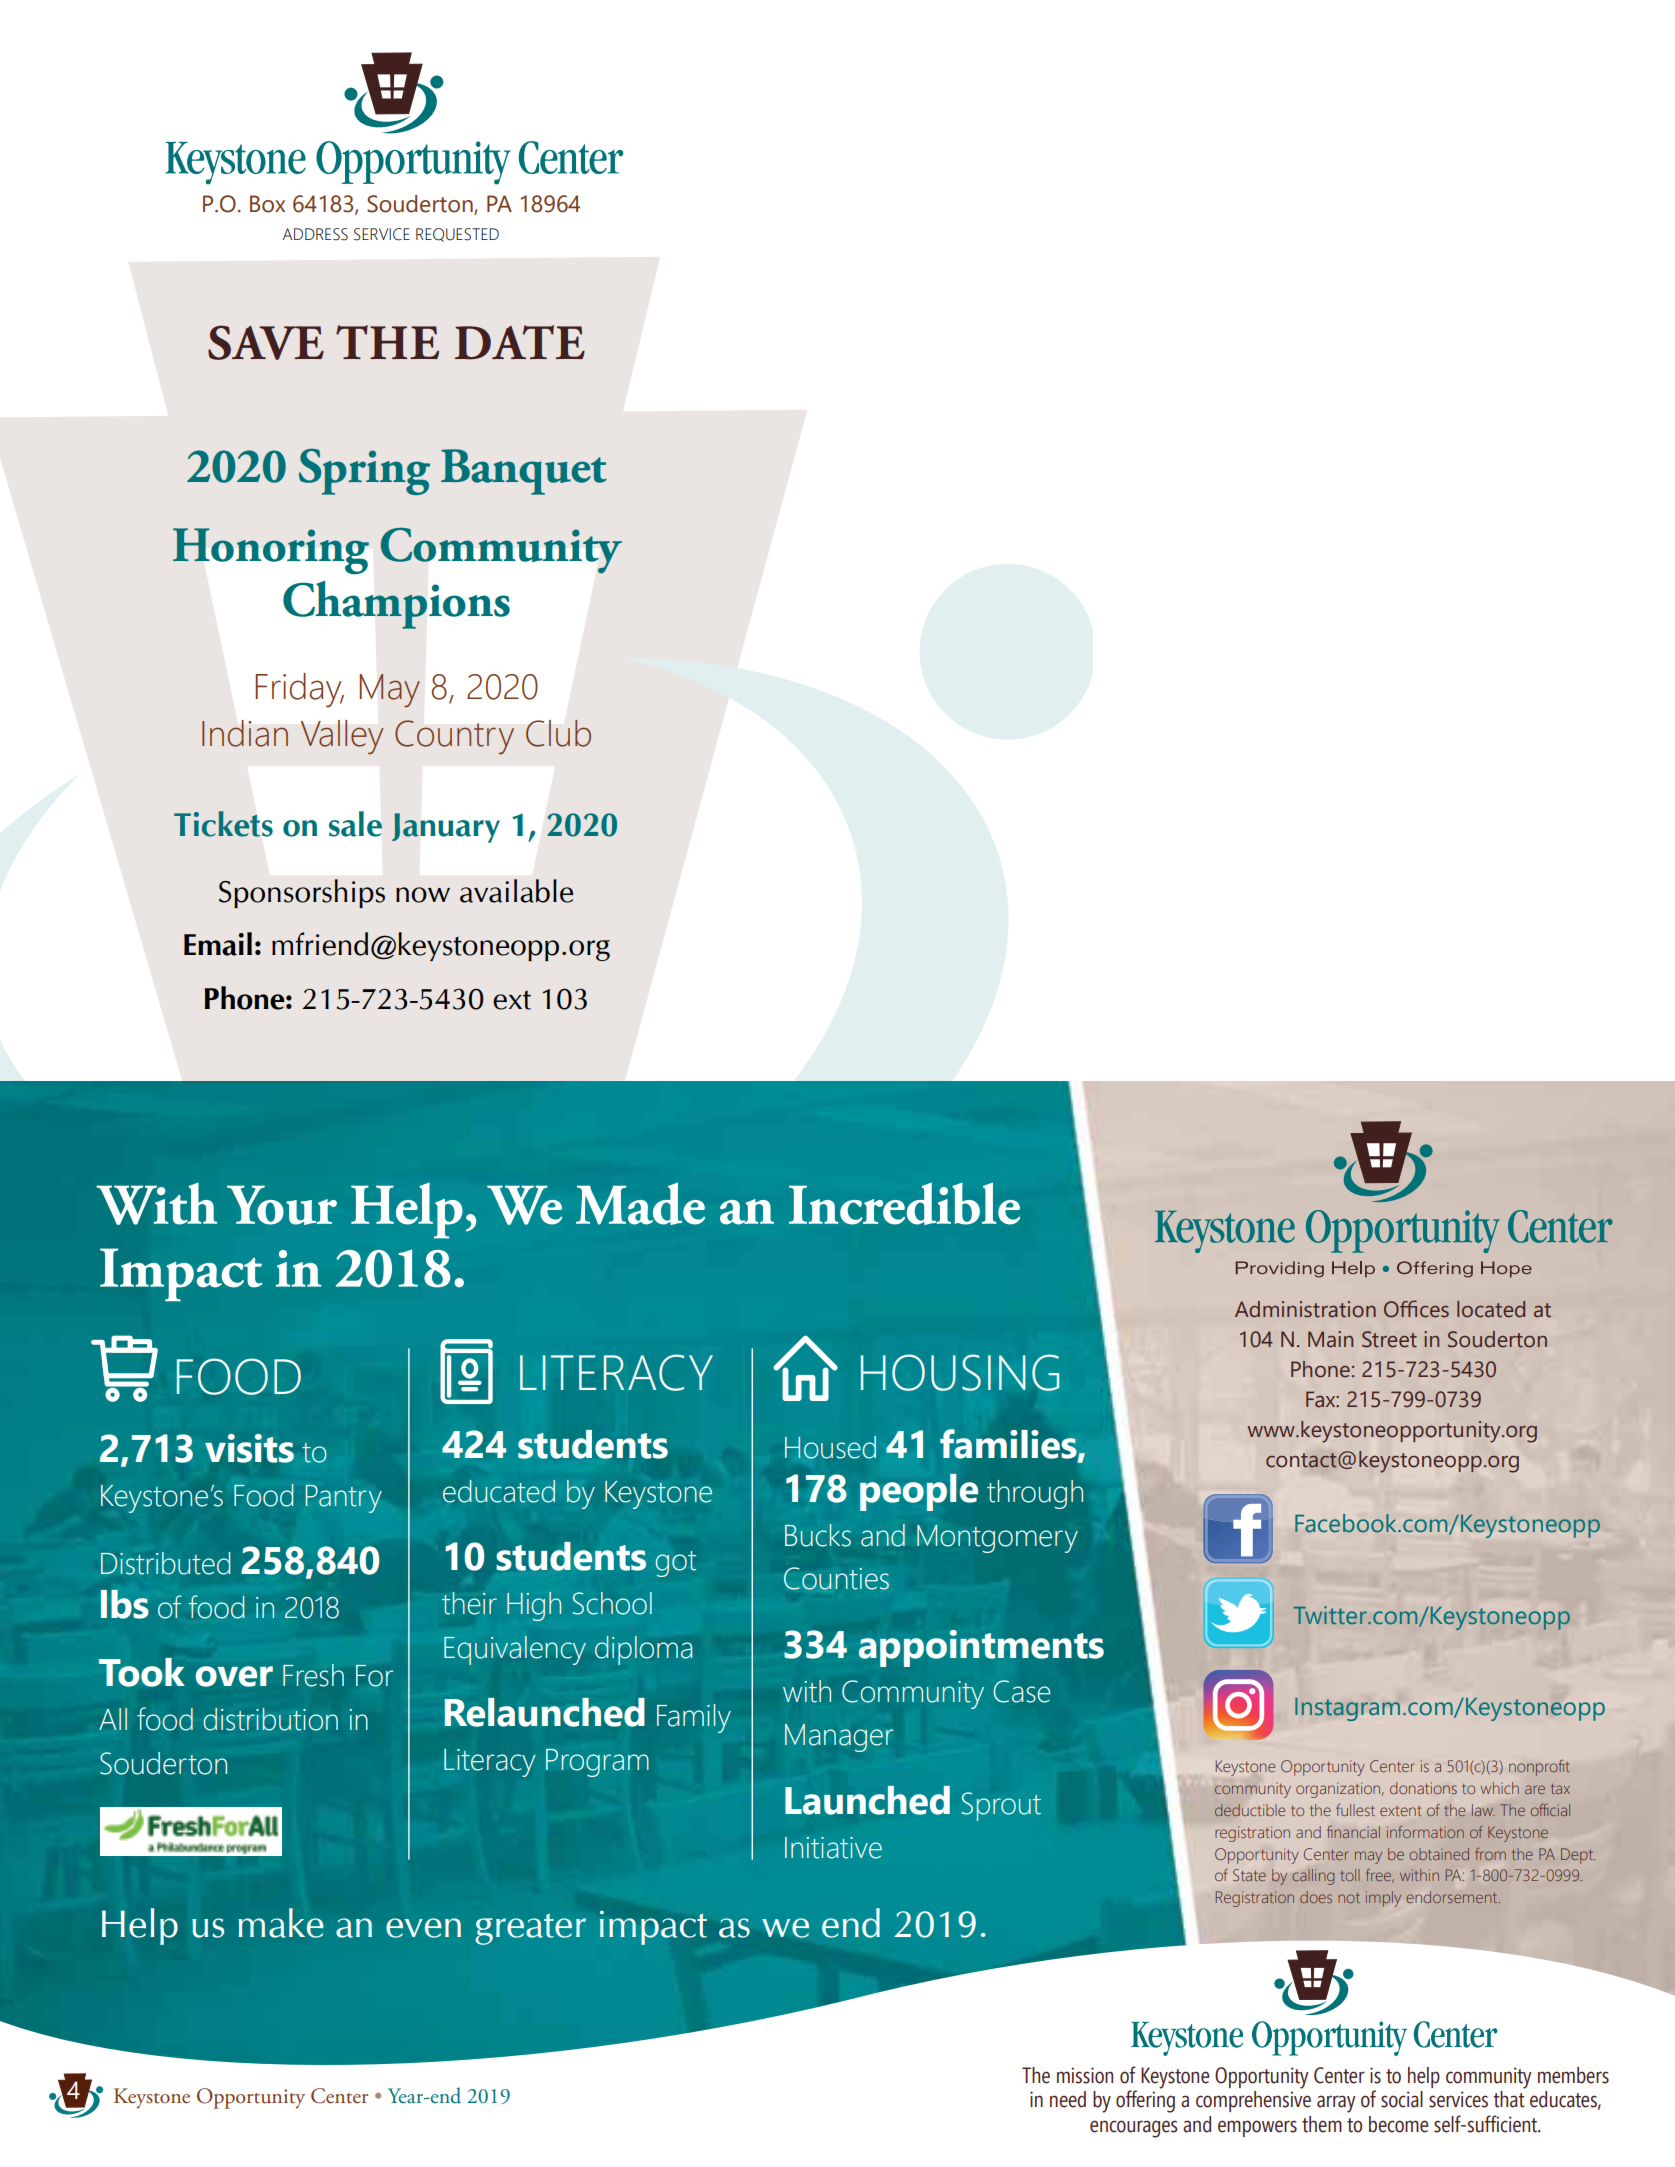 This page has height=2167, width=1675. I want to click on Incredible, so click(904, 1203).
